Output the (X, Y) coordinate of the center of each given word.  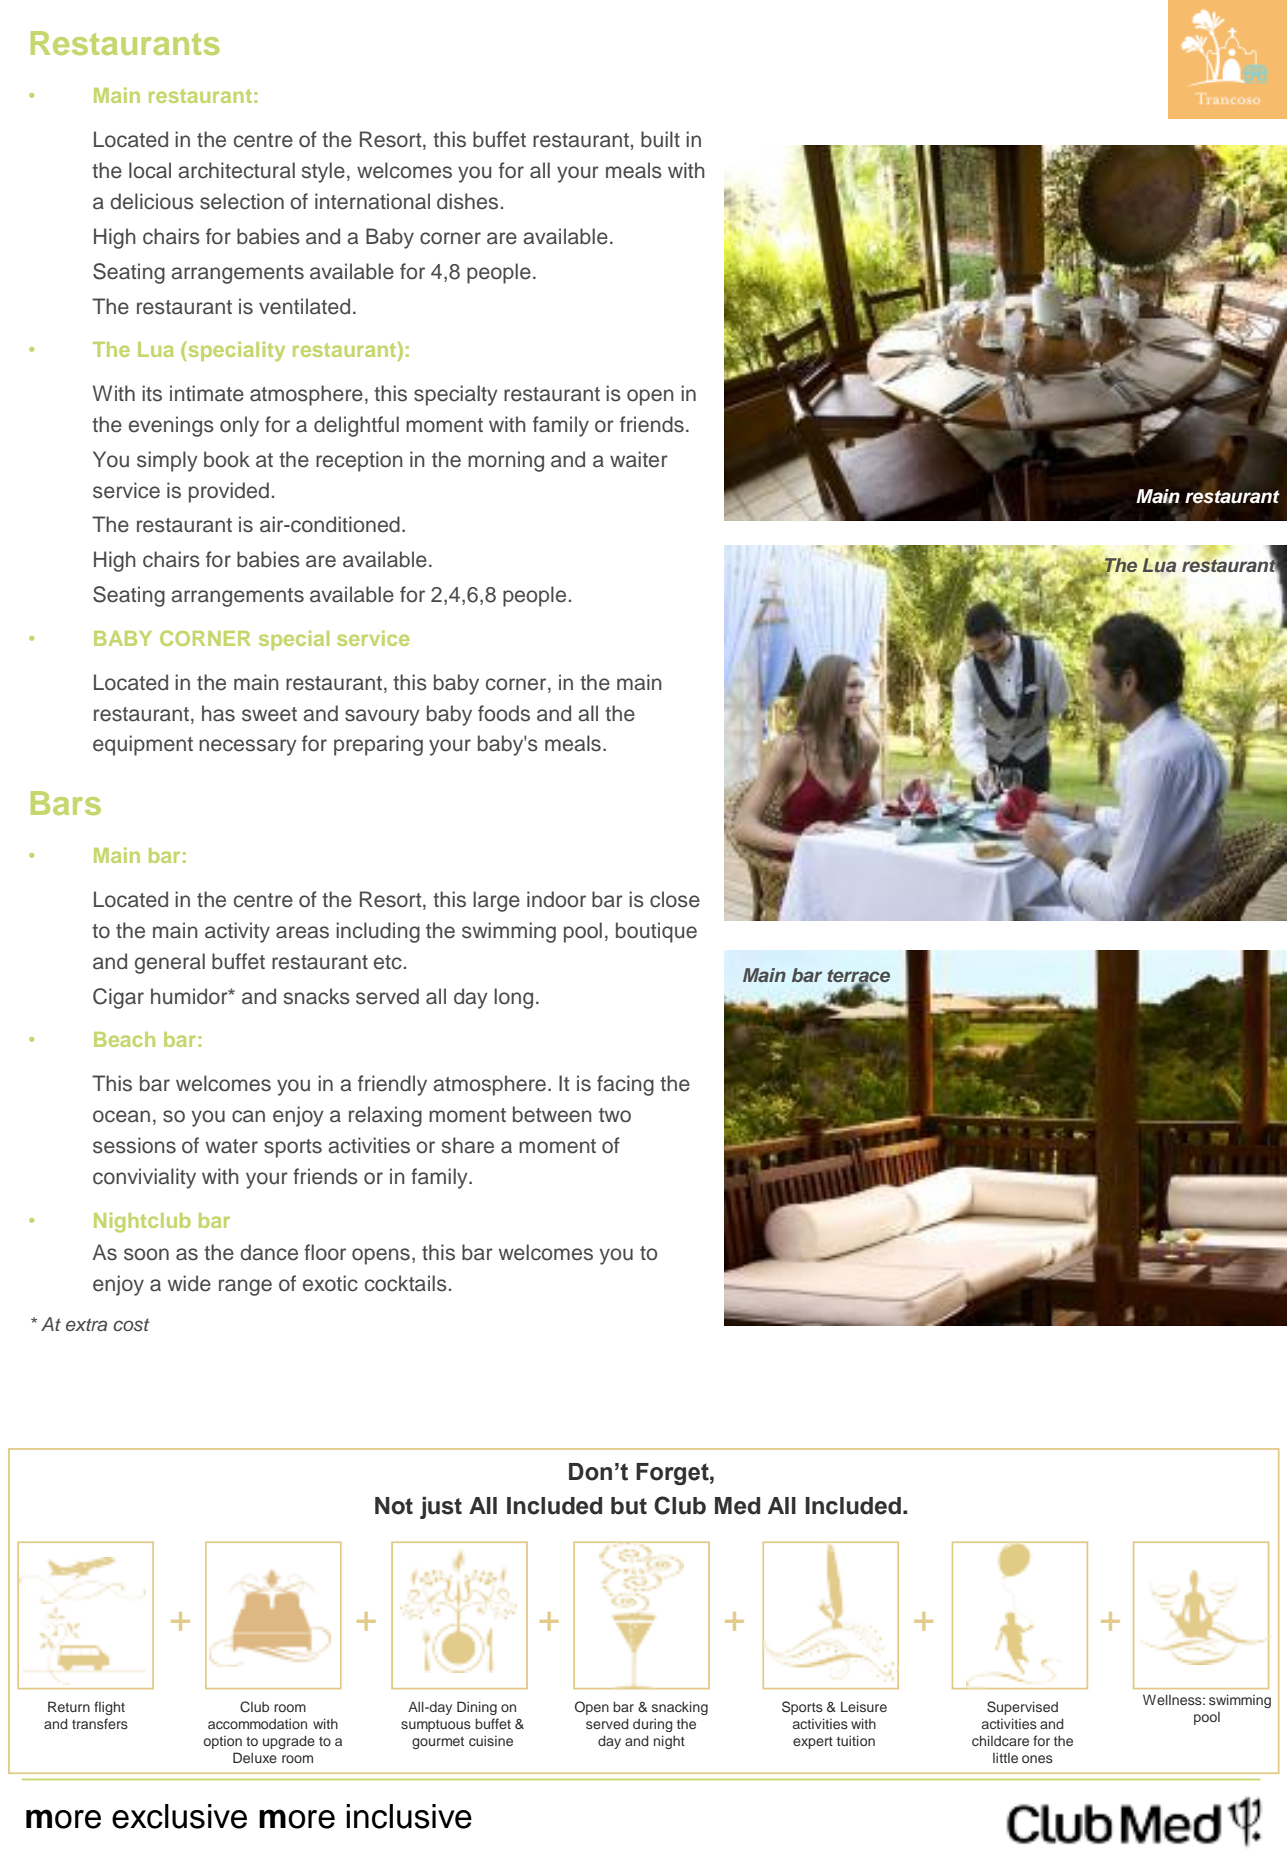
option (222, 1742)
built (660, 139)
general (170, 963)
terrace (858, 977)
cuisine (491, 1741)
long (513, 998)
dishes (467, 201)
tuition (856, 1740)
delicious (152, 201)
